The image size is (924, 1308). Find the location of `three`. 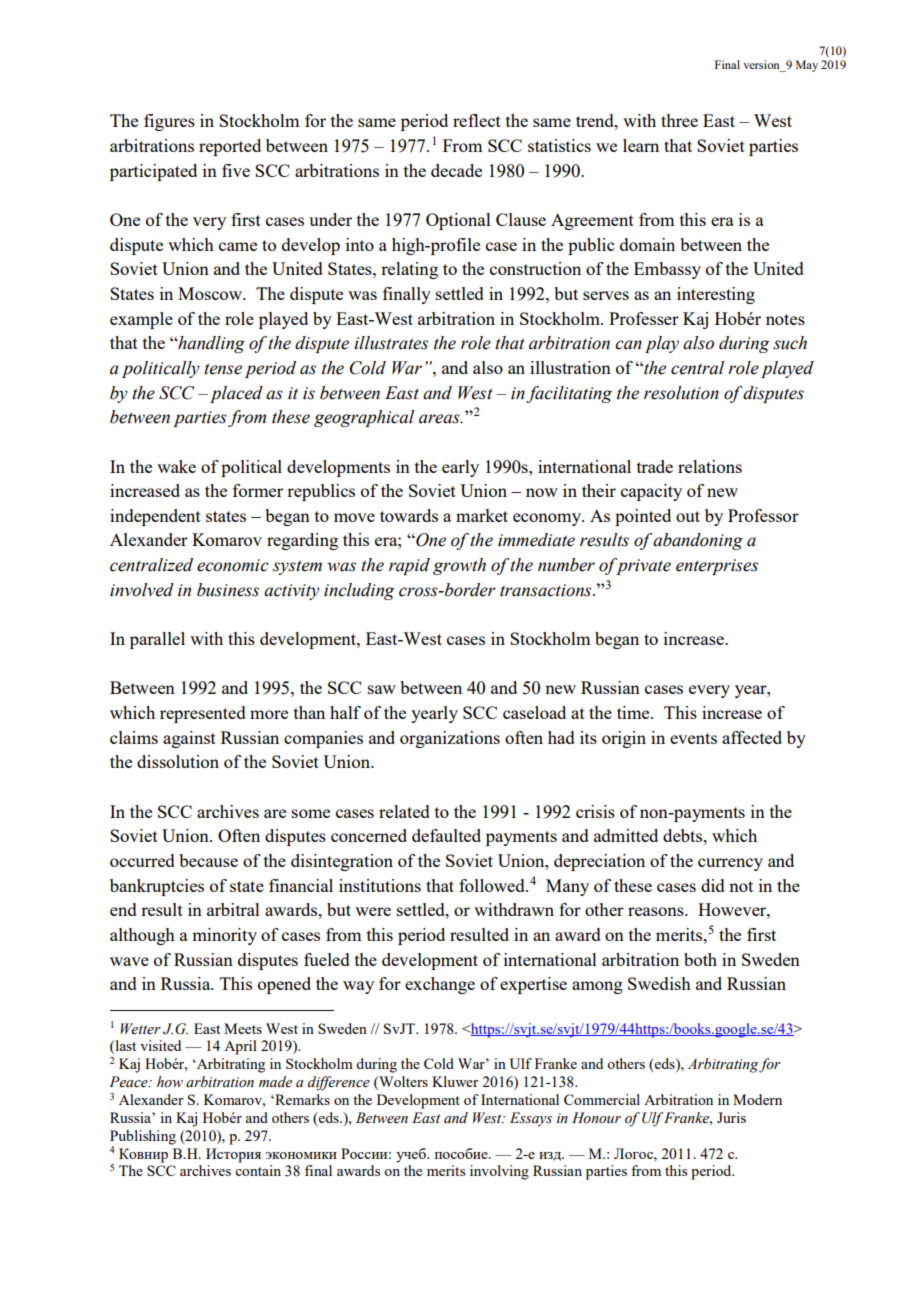

three is located at coordinates (679, 120).
